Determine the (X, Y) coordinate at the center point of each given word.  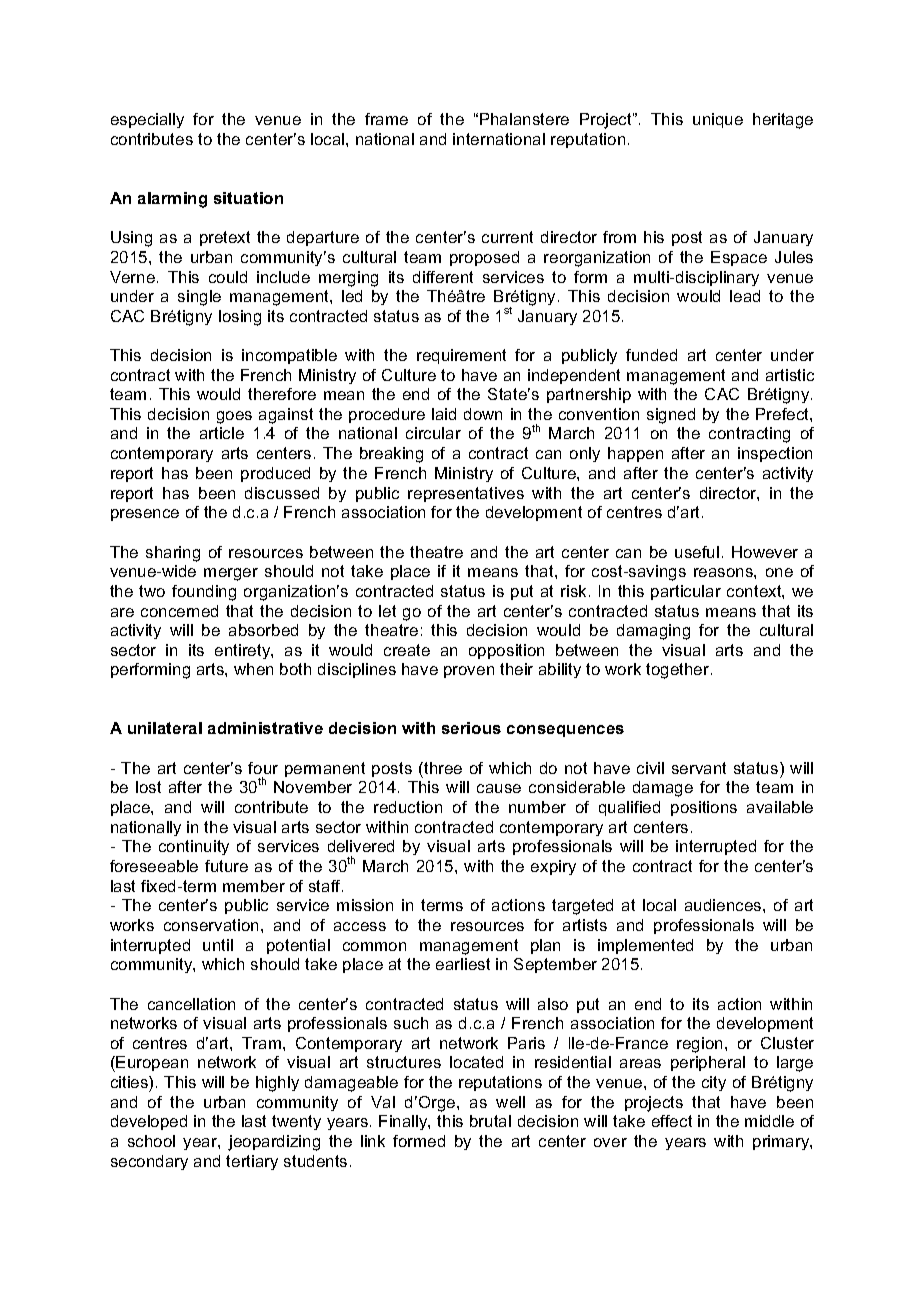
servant (699, 768)
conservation (211, 925)
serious (471, 728)
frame (386, 119)
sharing (173, 554)
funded (651, 355)
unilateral (165, 728)
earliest (463, 964)
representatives (466, 494)
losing (240, 318)
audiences (724, 905)
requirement (461, 356)
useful (697, 552)
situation (248, 198)
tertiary (252, 1162)
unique (718, 120)
